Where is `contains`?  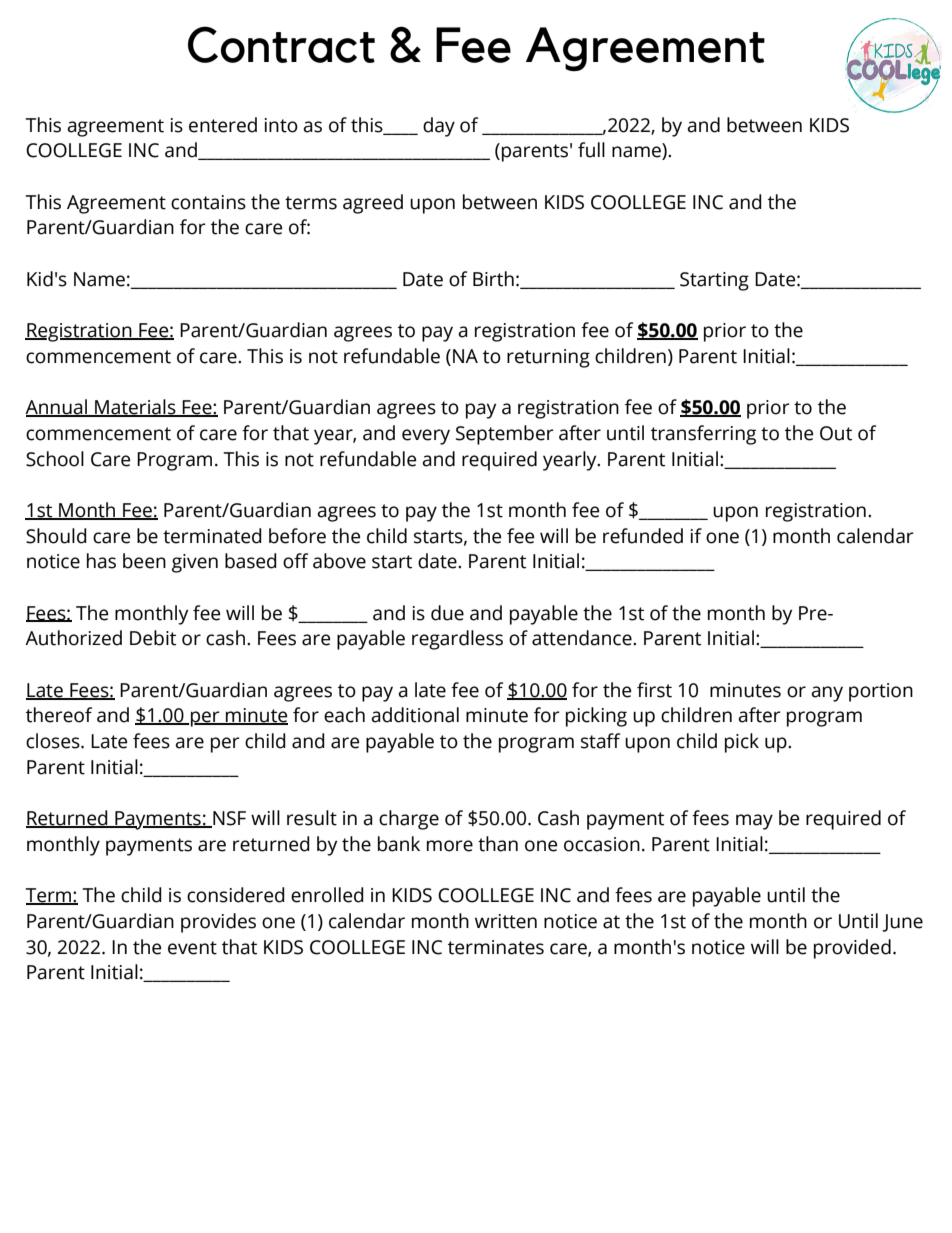 contains is located at coordinates (208, 202).
